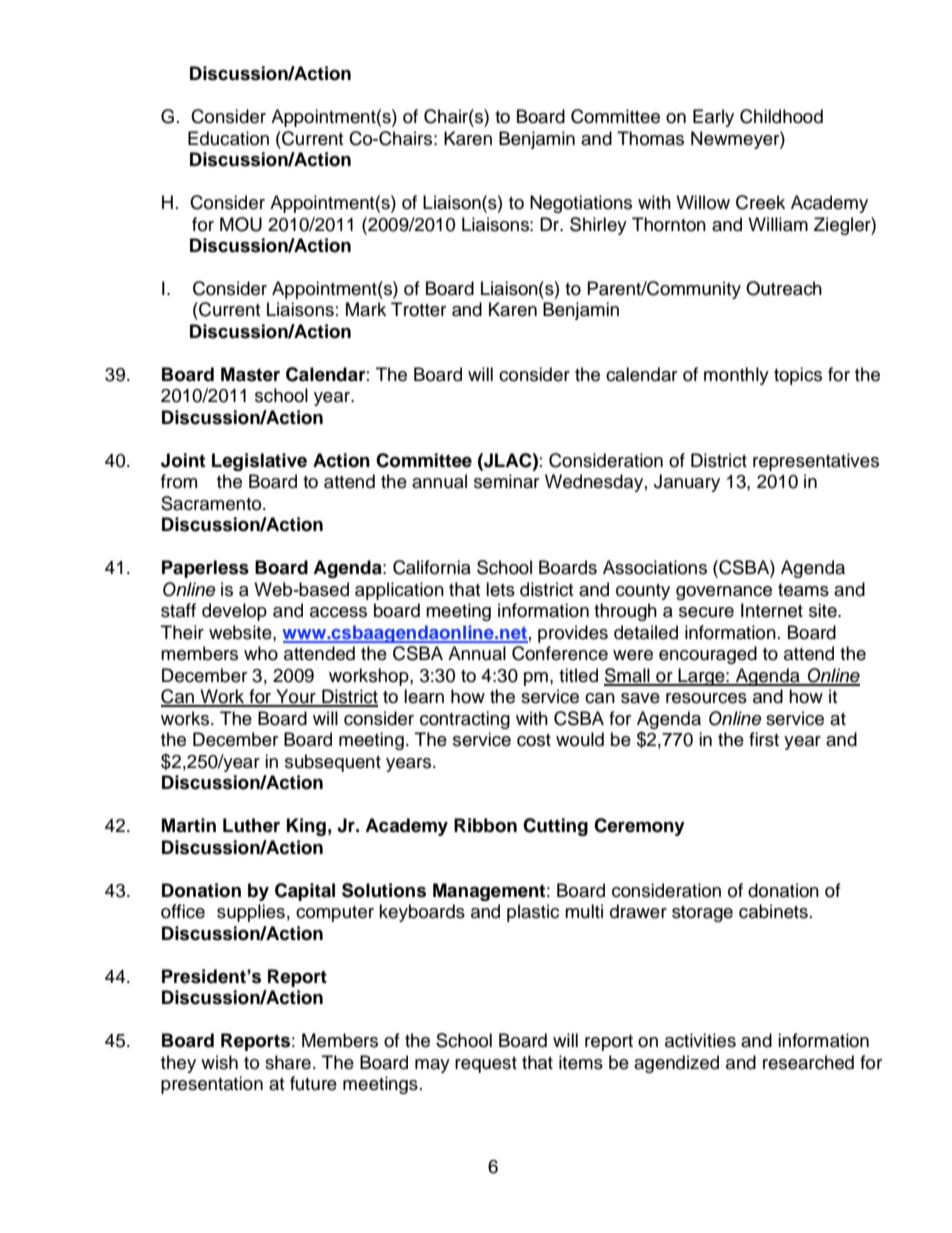  Describe the element at coordinates (581, 204) in the document. I see `Negotiations` at that location.
